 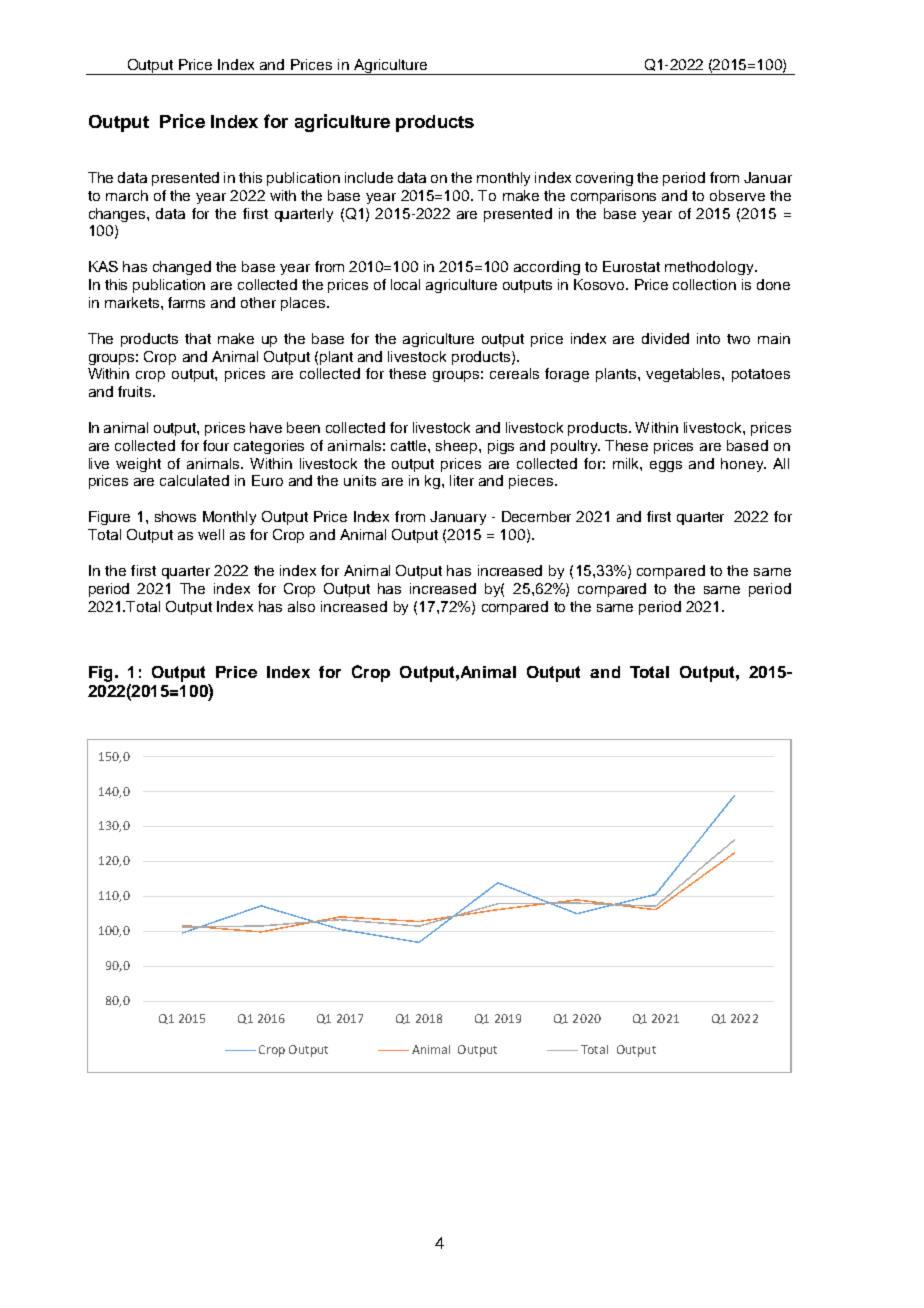 I want to click on December, so click(x=536, y=516).
